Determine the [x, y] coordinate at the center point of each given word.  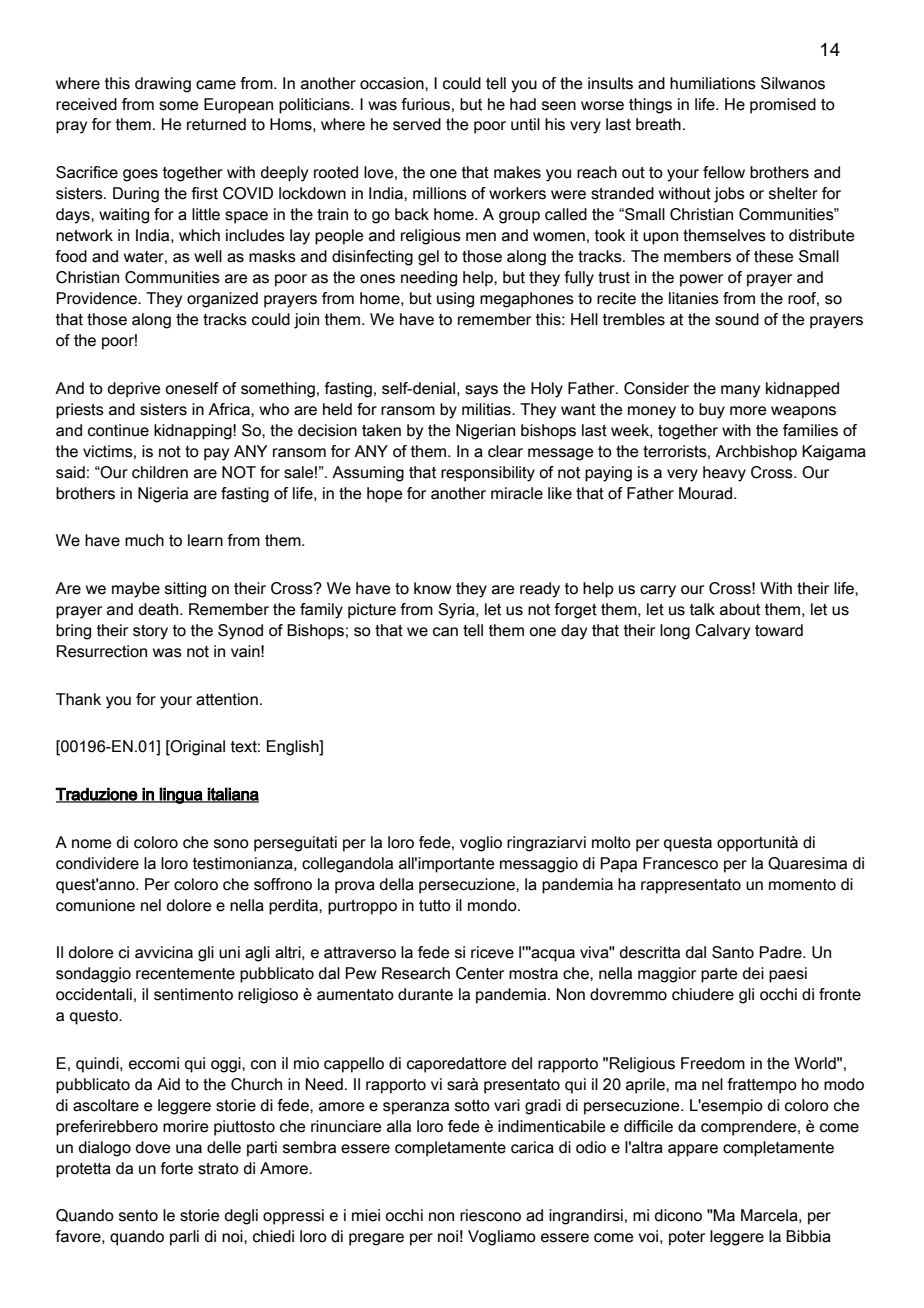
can [445, 632]
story [150, 632]
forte [176, 1168]
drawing [163, 85]
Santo [733, 952]
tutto [435, 906]
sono [231, 844]
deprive [134, 390]
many [740, 391]
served [417, 124]
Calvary [722, 632]
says [481, 391]
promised [783, 106]
